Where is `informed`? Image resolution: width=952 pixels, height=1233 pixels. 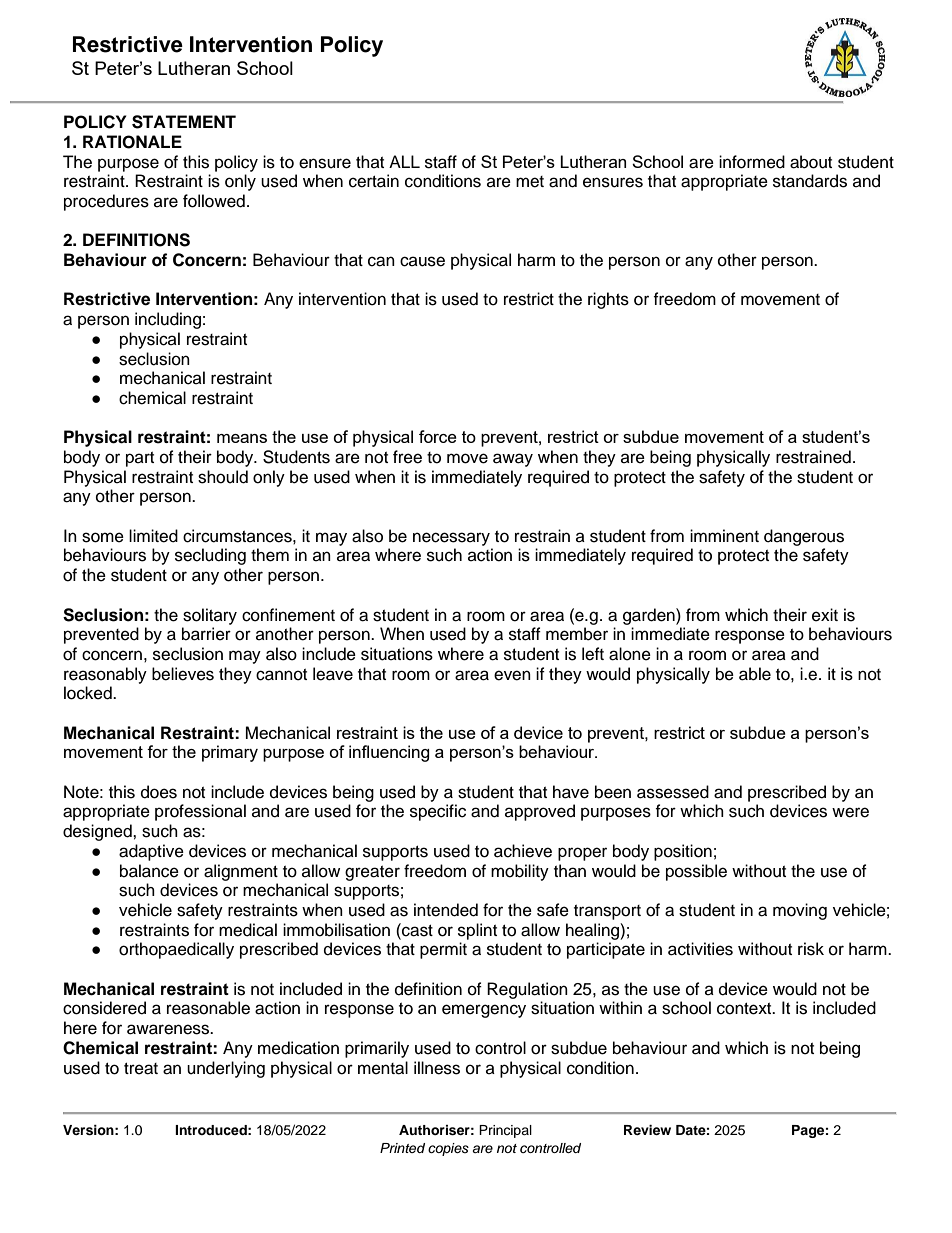
informed is located at coordinates (752, 162).
